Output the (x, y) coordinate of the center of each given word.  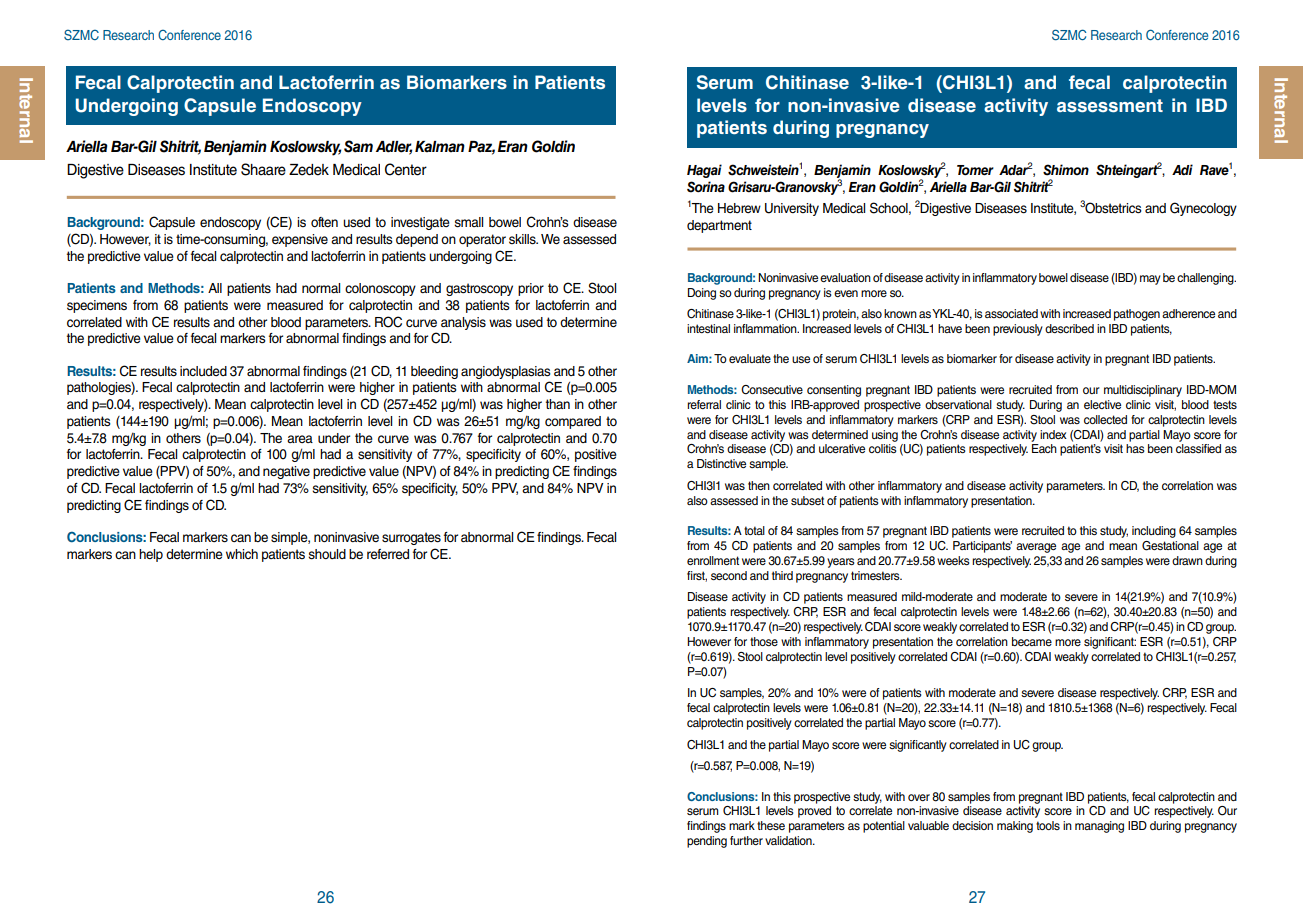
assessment (1110, 105)
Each (1044, 448)
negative (286, 472)
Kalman (440, 147)
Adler (394, 148)
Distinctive (721, 463)
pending (707, 842)
